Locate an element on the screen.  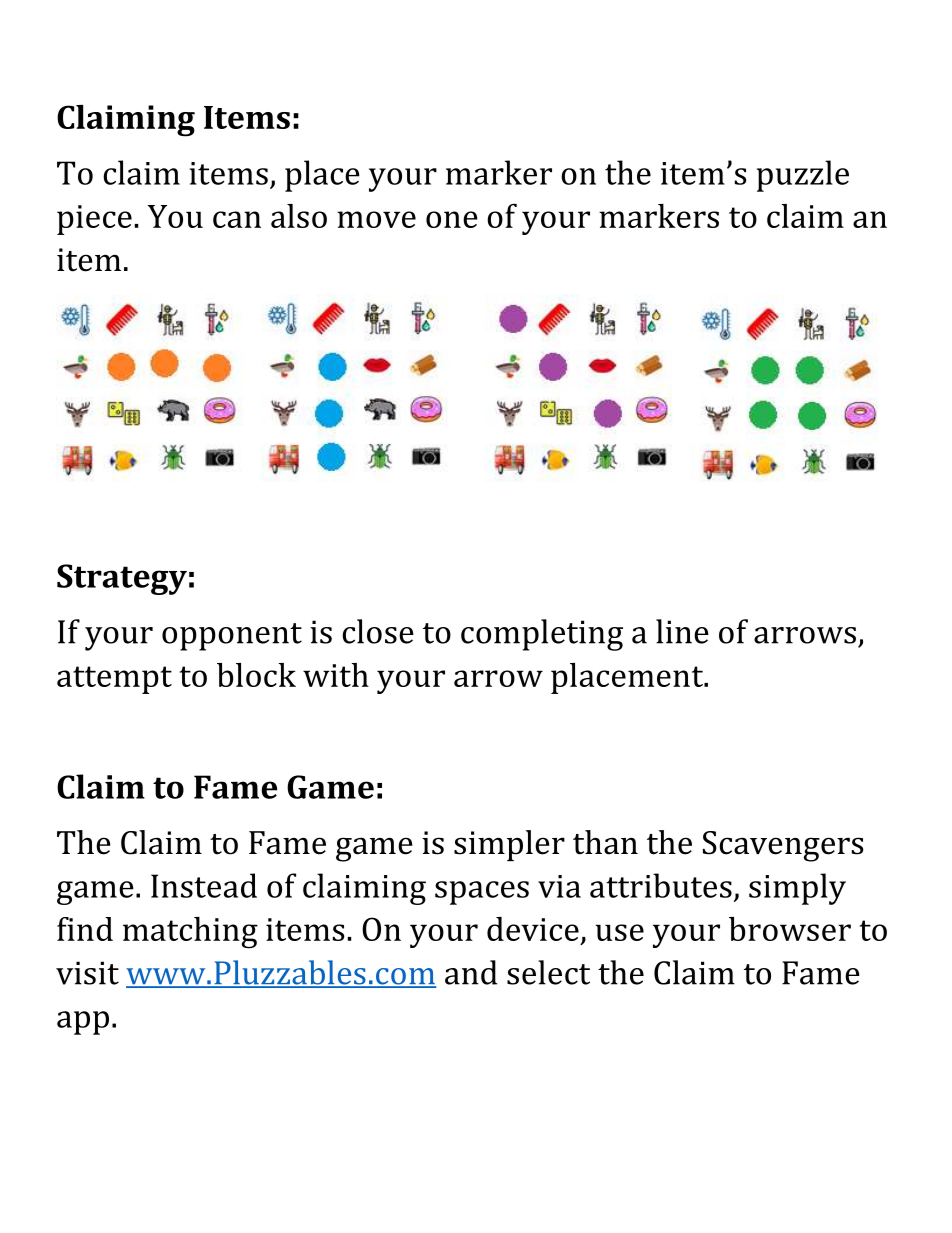
line is located at coordinates (682, 631).
